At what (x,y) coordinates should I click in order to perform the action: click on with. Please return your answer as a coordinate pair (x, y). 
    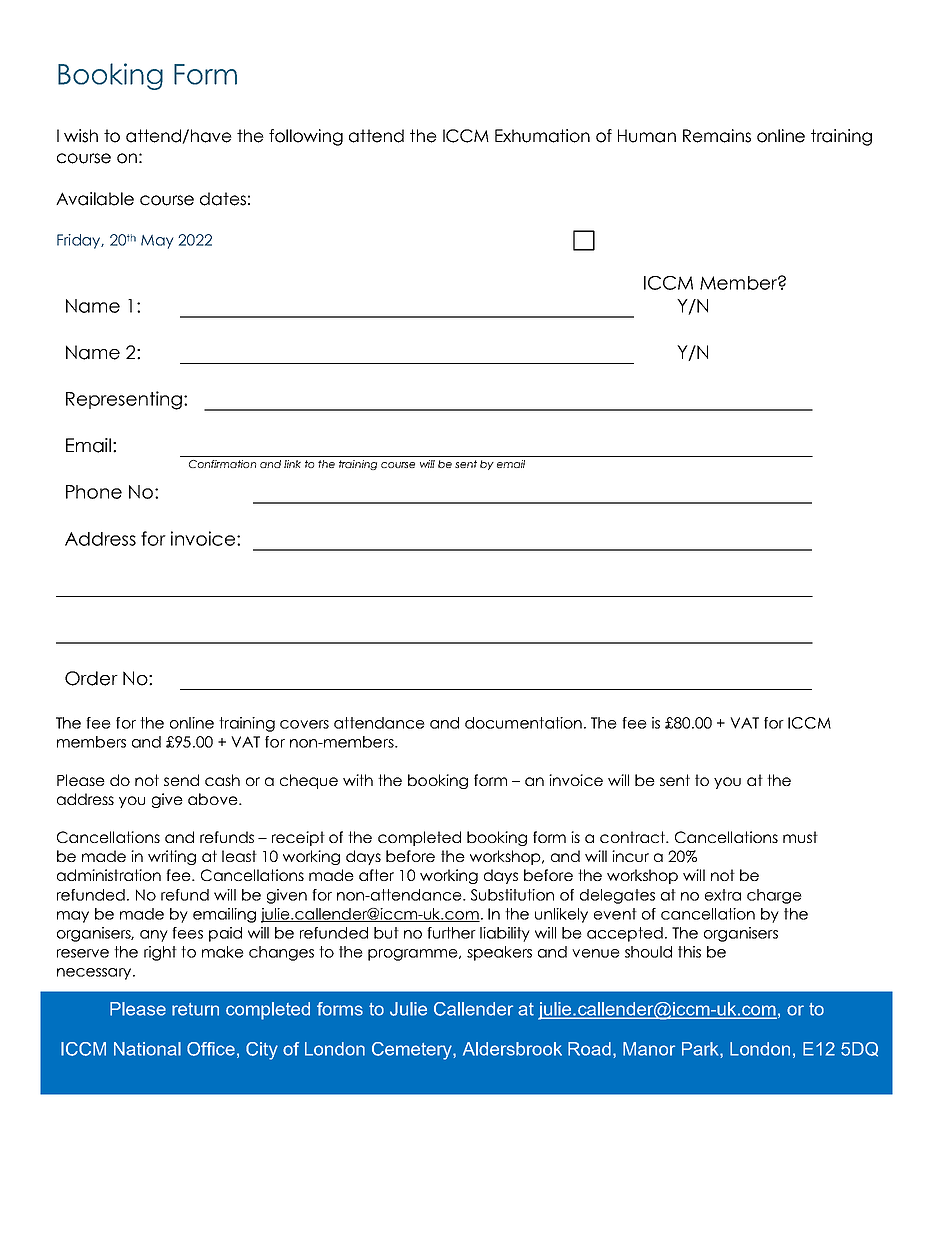
    Looking at the image, I should click on (358, 780).
